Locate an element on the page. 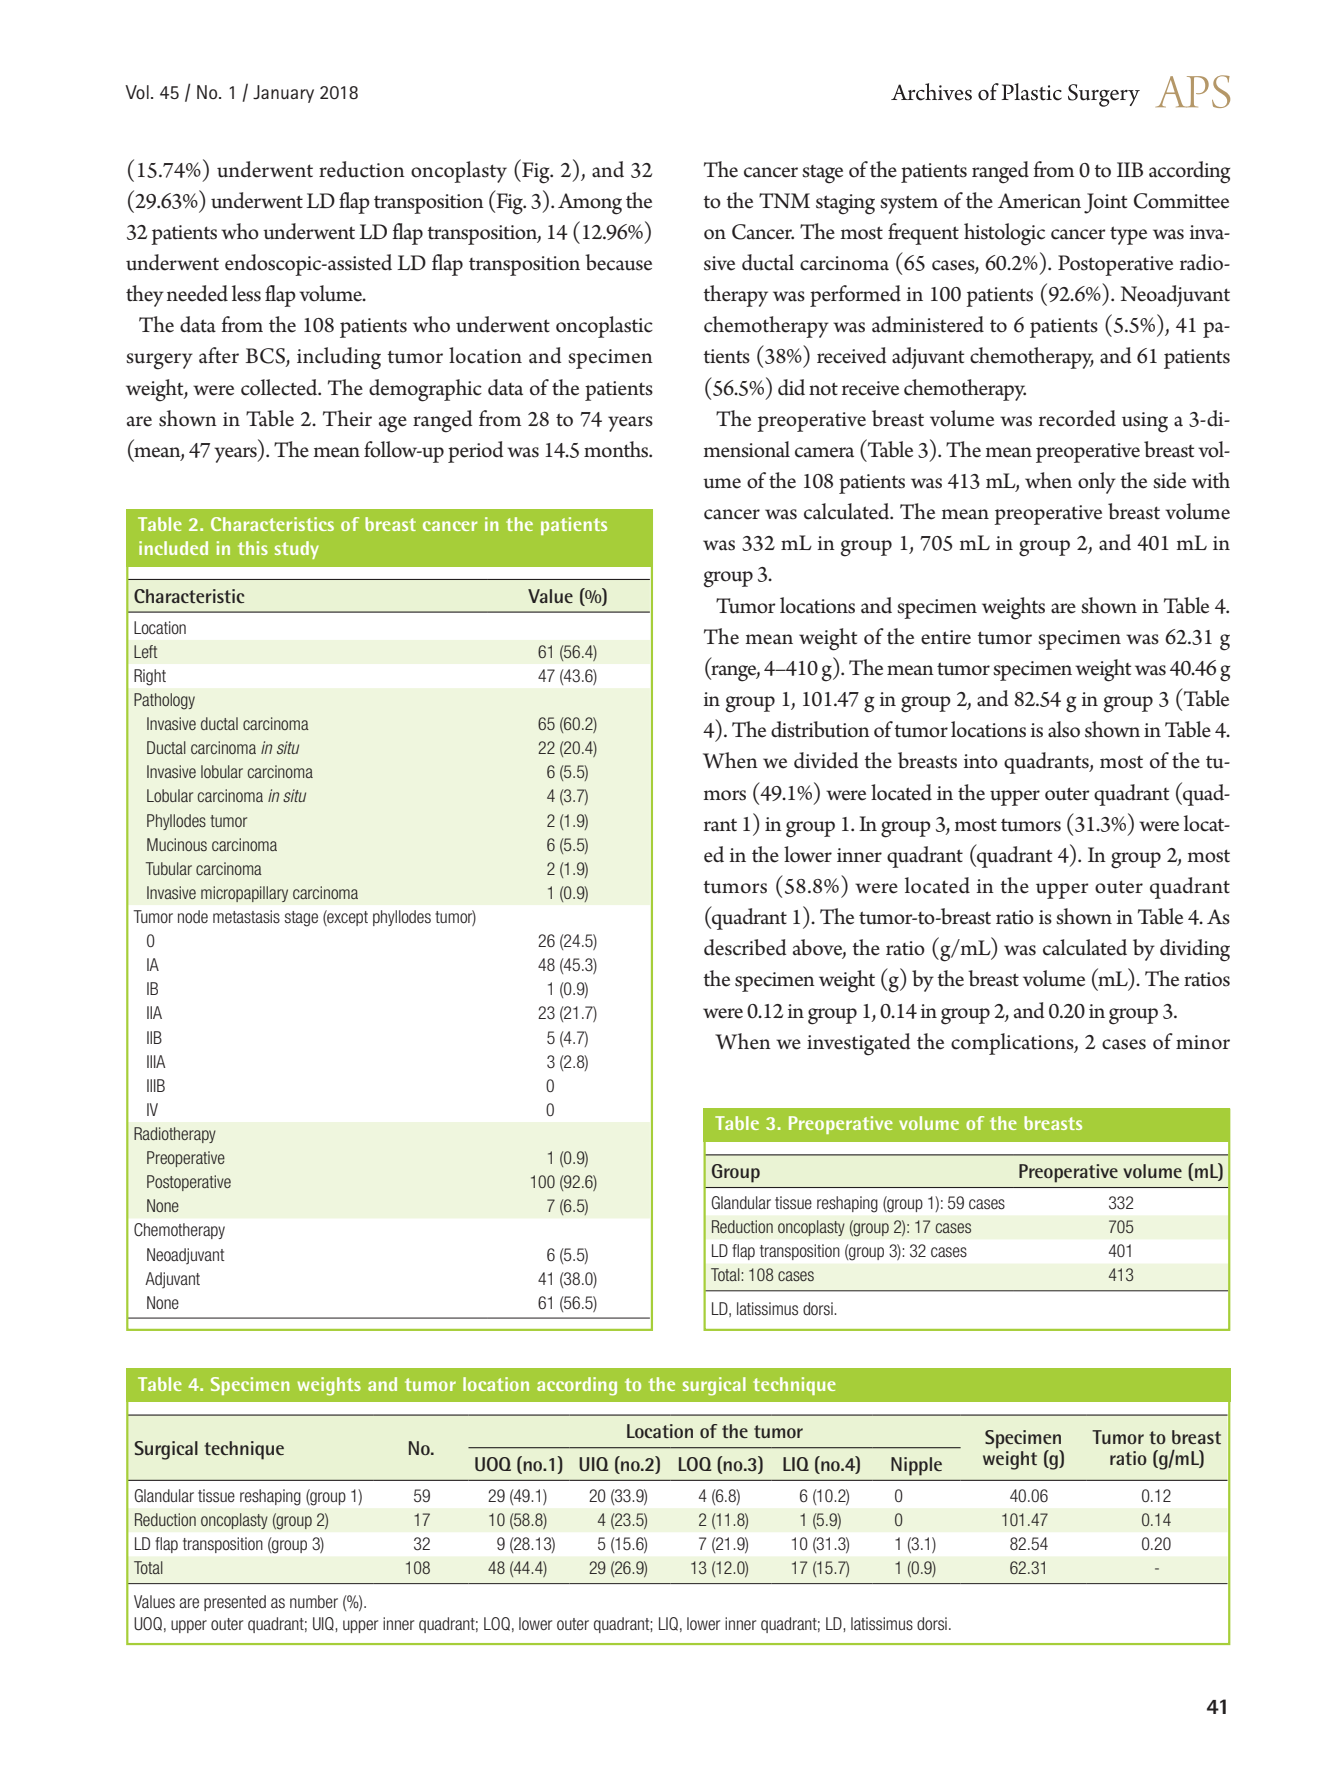  IIIA is located at coordinates (156, 1061).
